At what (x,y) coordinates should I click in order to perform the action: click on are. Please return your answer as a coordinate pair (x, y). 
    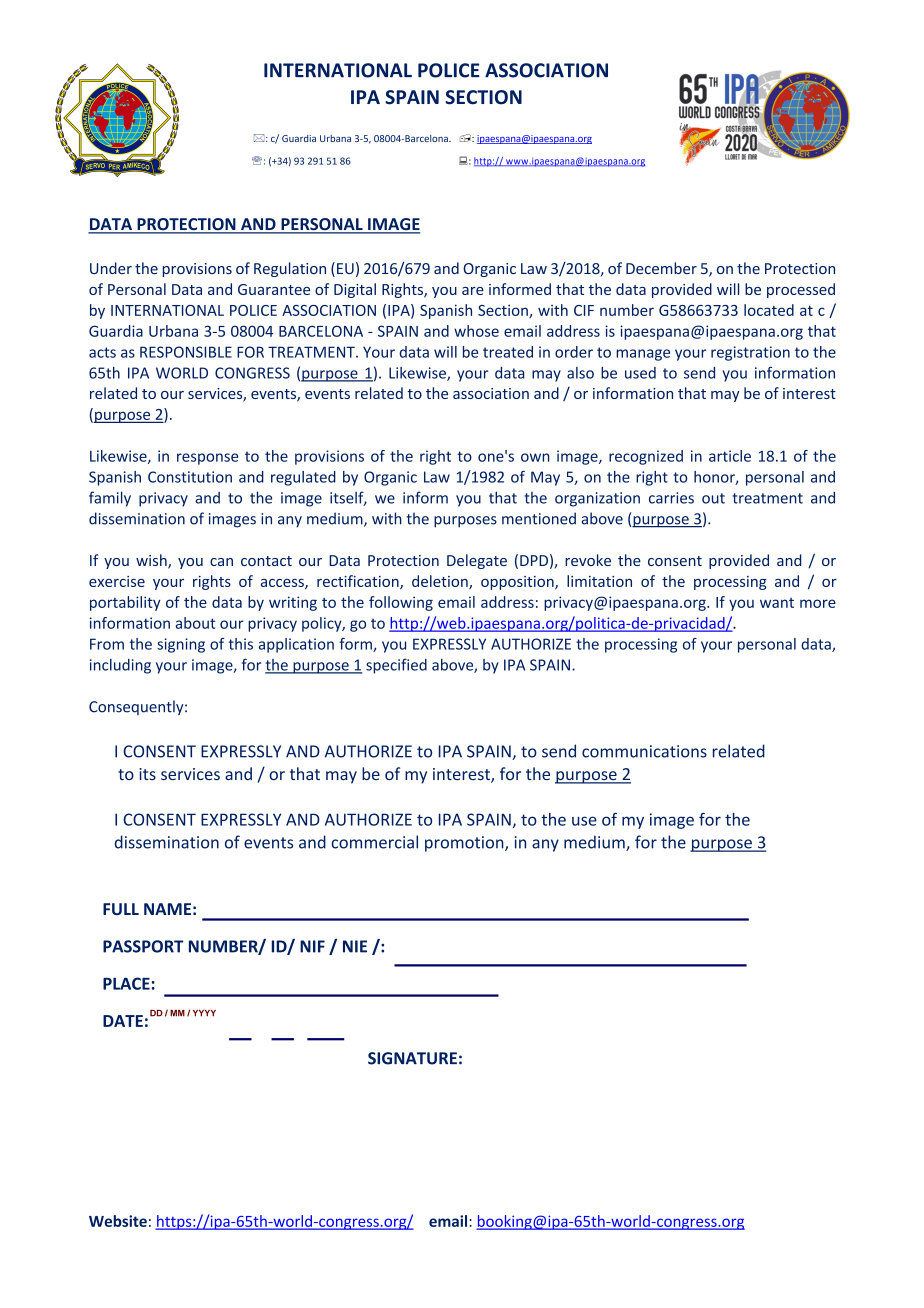
    Looking at the image, I should click on (473, 291).
